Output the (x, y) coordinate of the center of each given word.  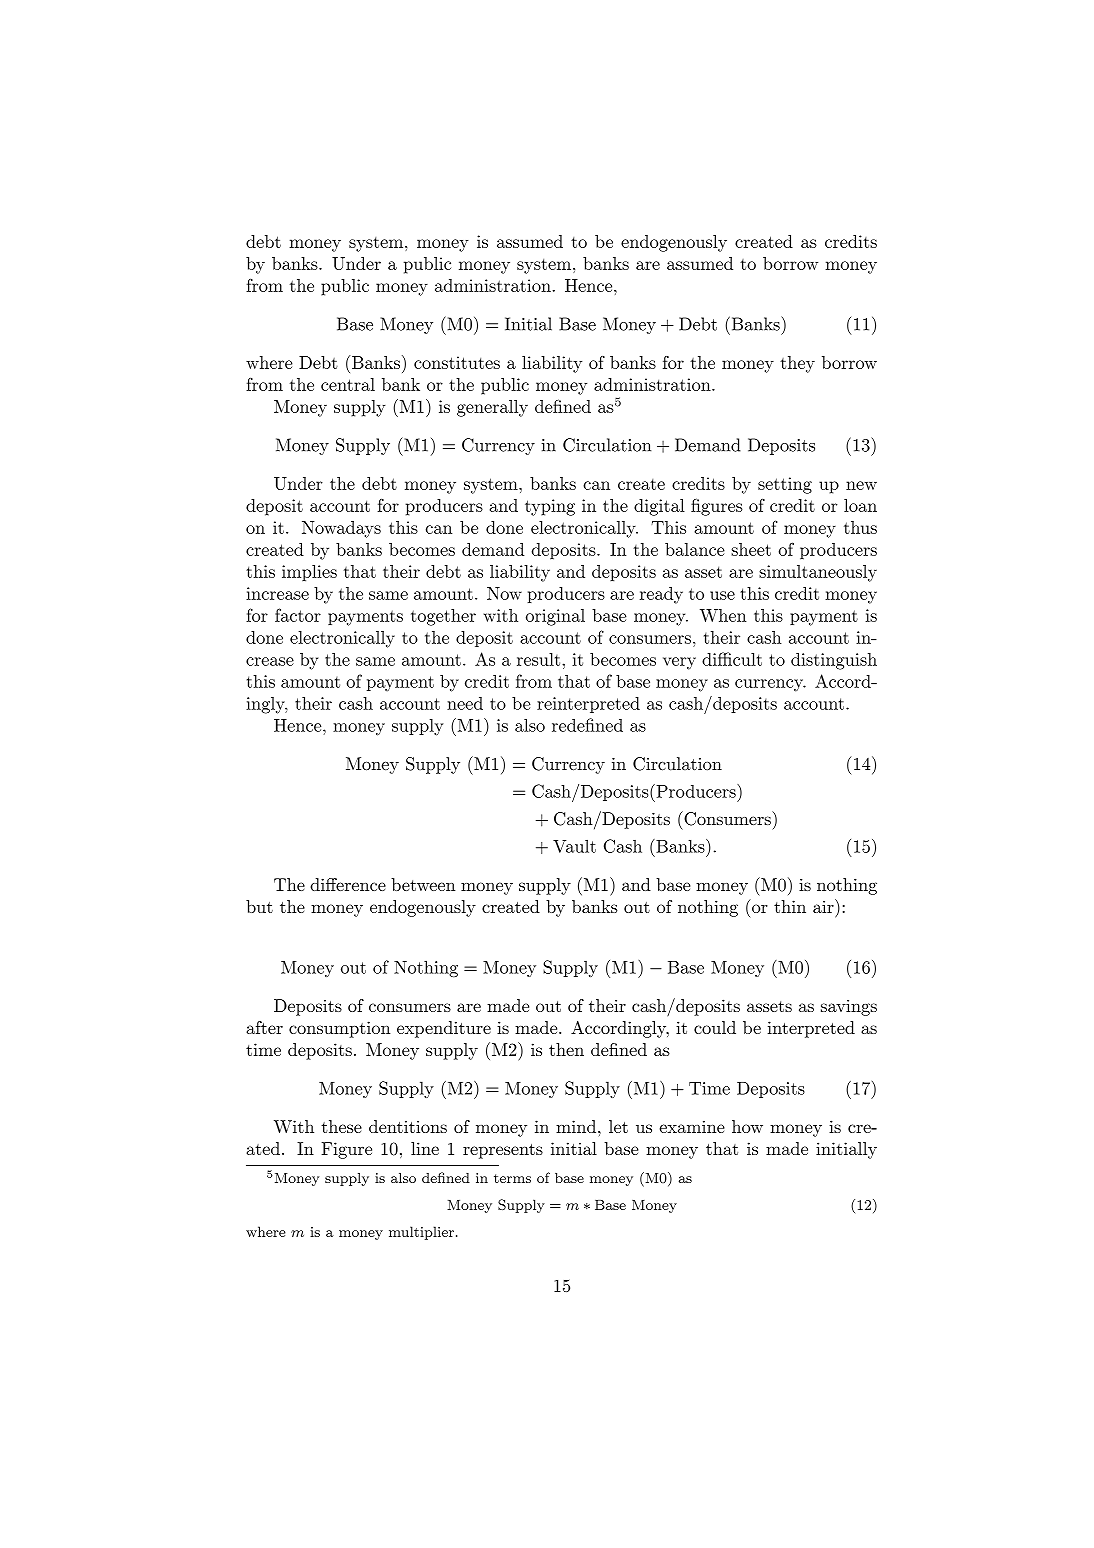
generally (492, 408)
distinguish (834, 661)
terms (512, 1178)
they (797, 364)
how (747, 1126)
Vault (574, 846)
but (259, 906)
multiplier (421, 1233)
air (824, 906)
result (540, 659)
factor (298, 615)
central (348, 384)
